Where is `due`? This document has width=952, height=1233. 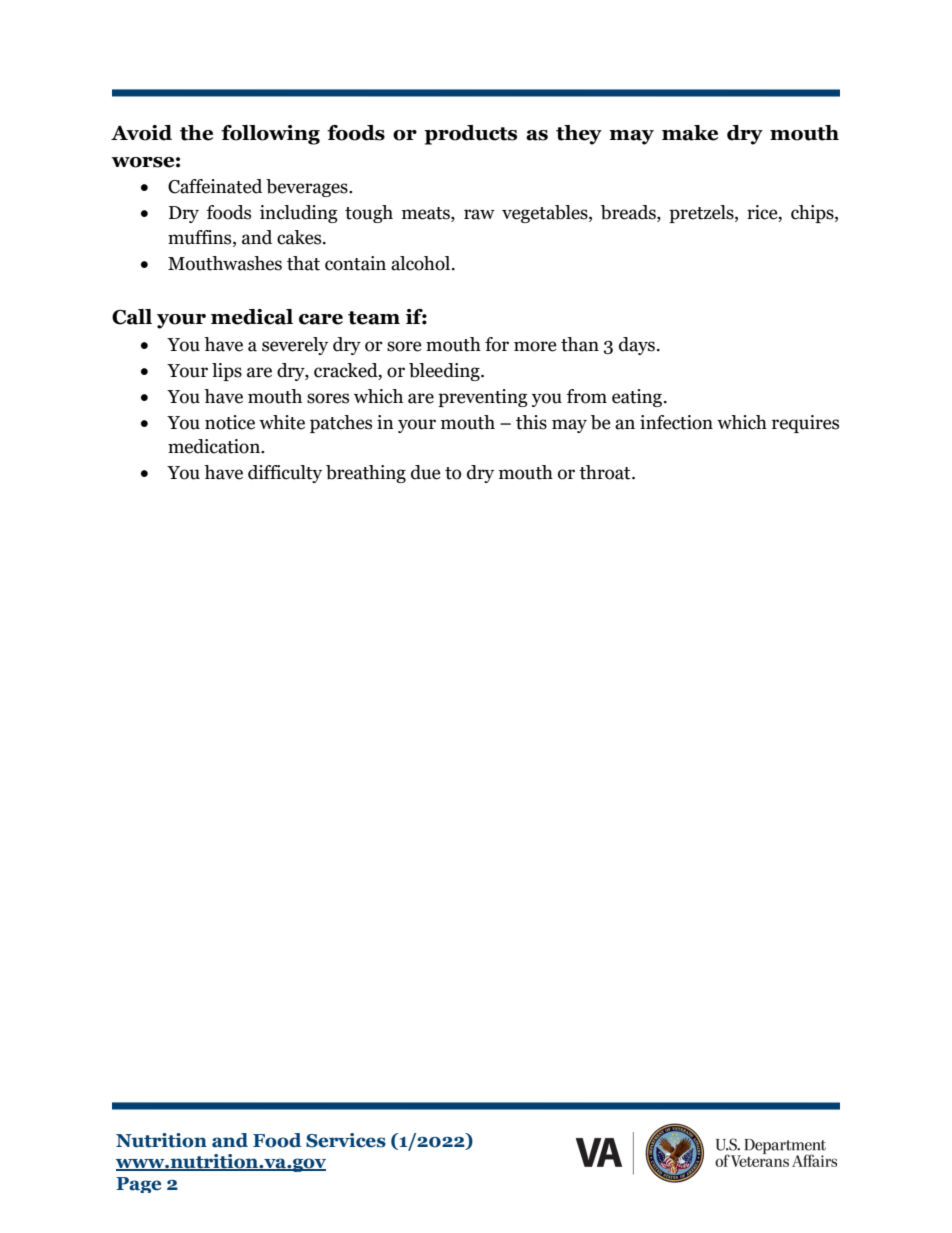
due is located at coordinates (426, 472).
